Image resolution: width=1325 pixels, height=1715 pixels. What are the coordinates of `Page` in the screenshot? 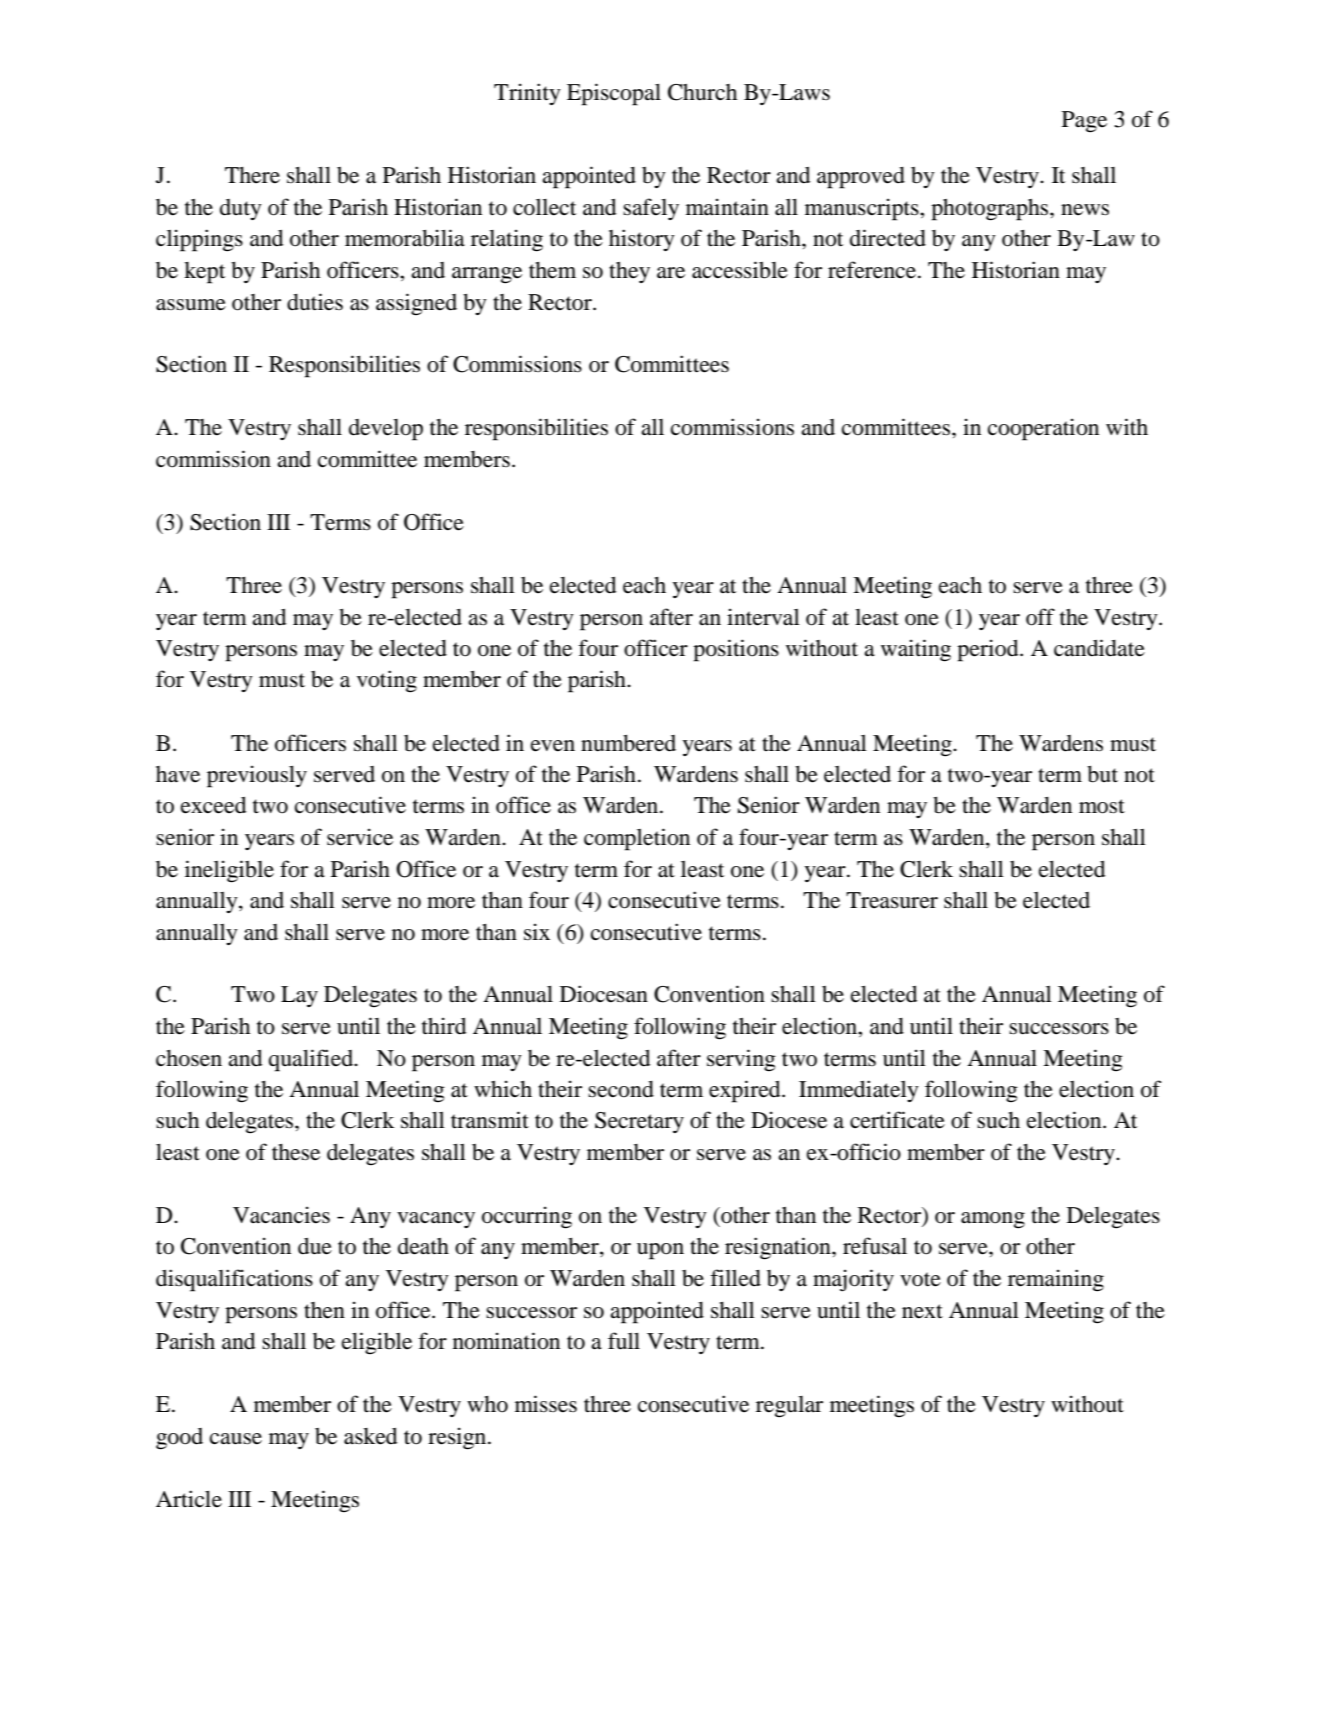 It's located at (1084, 122).
